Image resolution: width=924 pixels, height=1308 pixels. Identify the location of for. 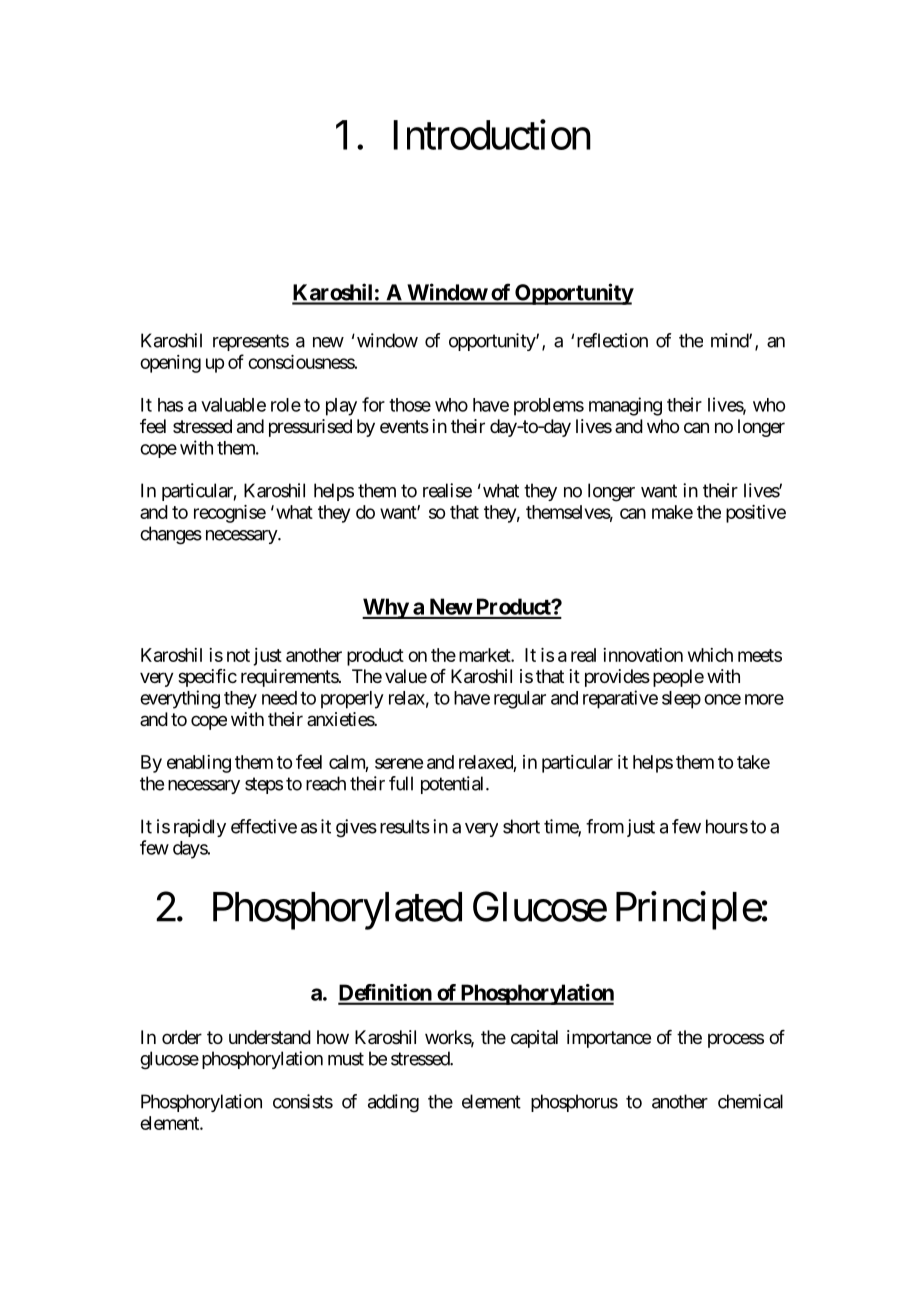
(373, 404).
